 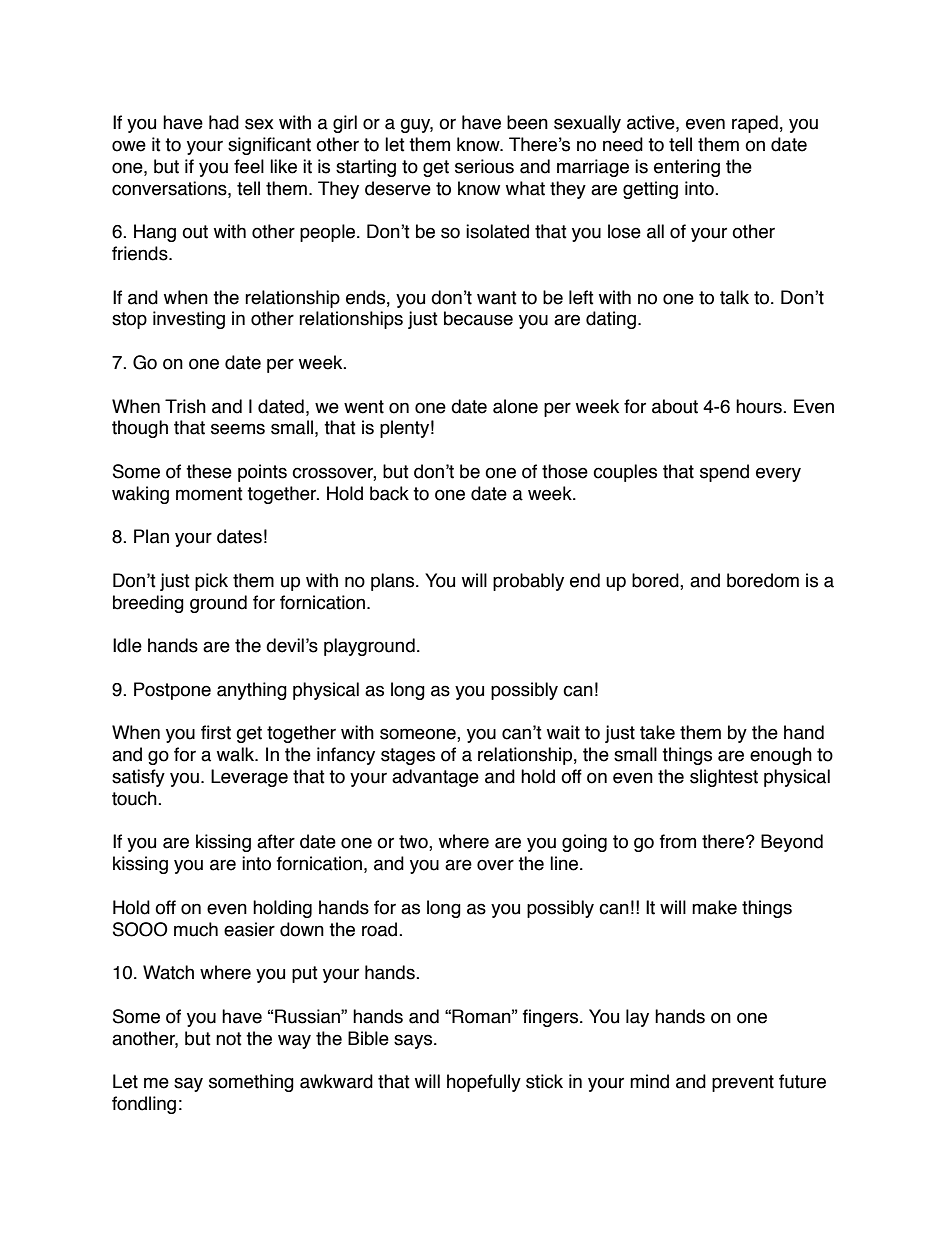 What do you see at coordinates (209, 471) in the image?
I see `these` at bounding box center [209, 471].
